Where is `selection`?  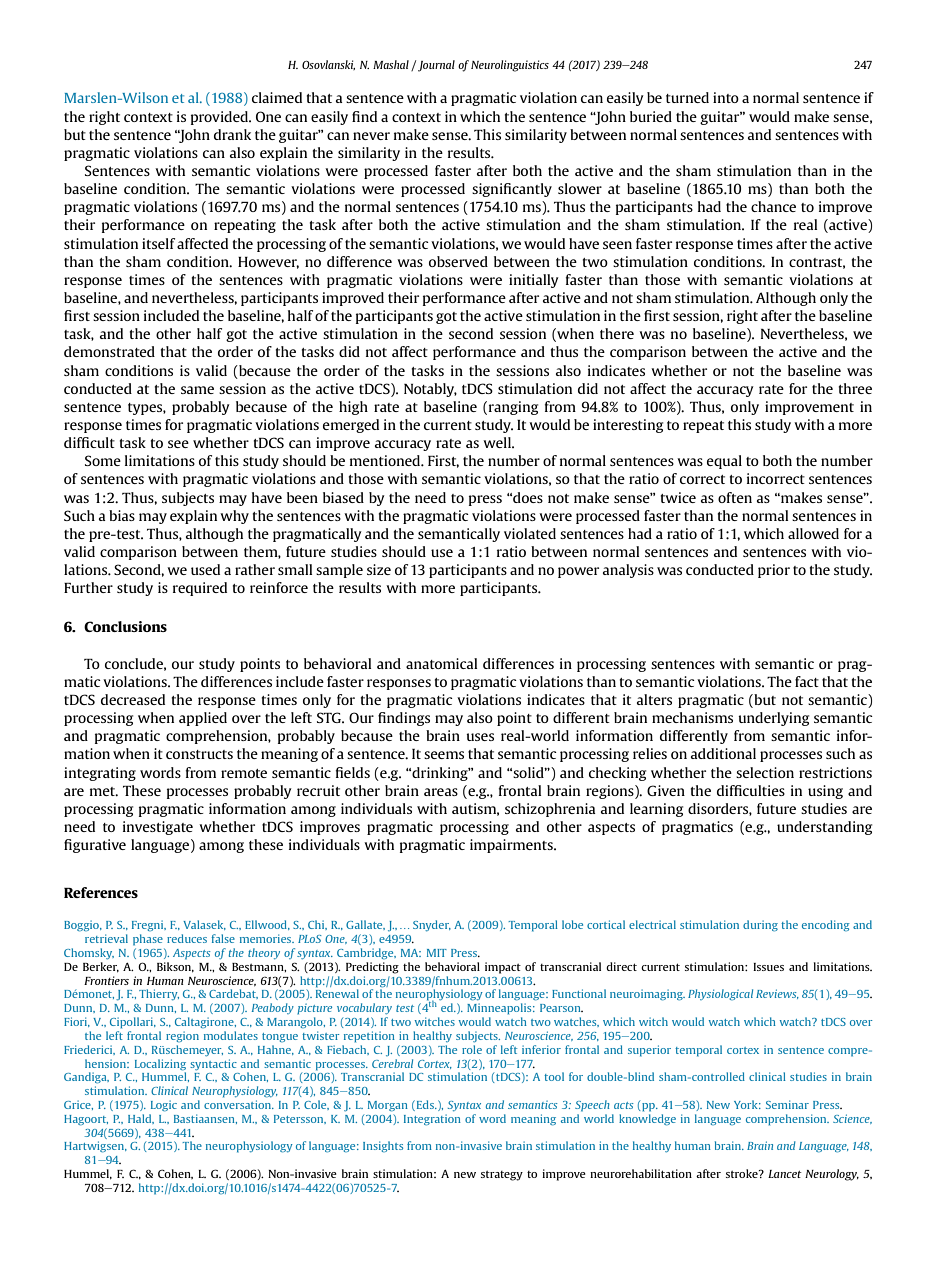
selection is located at coordinates (765, 772).
